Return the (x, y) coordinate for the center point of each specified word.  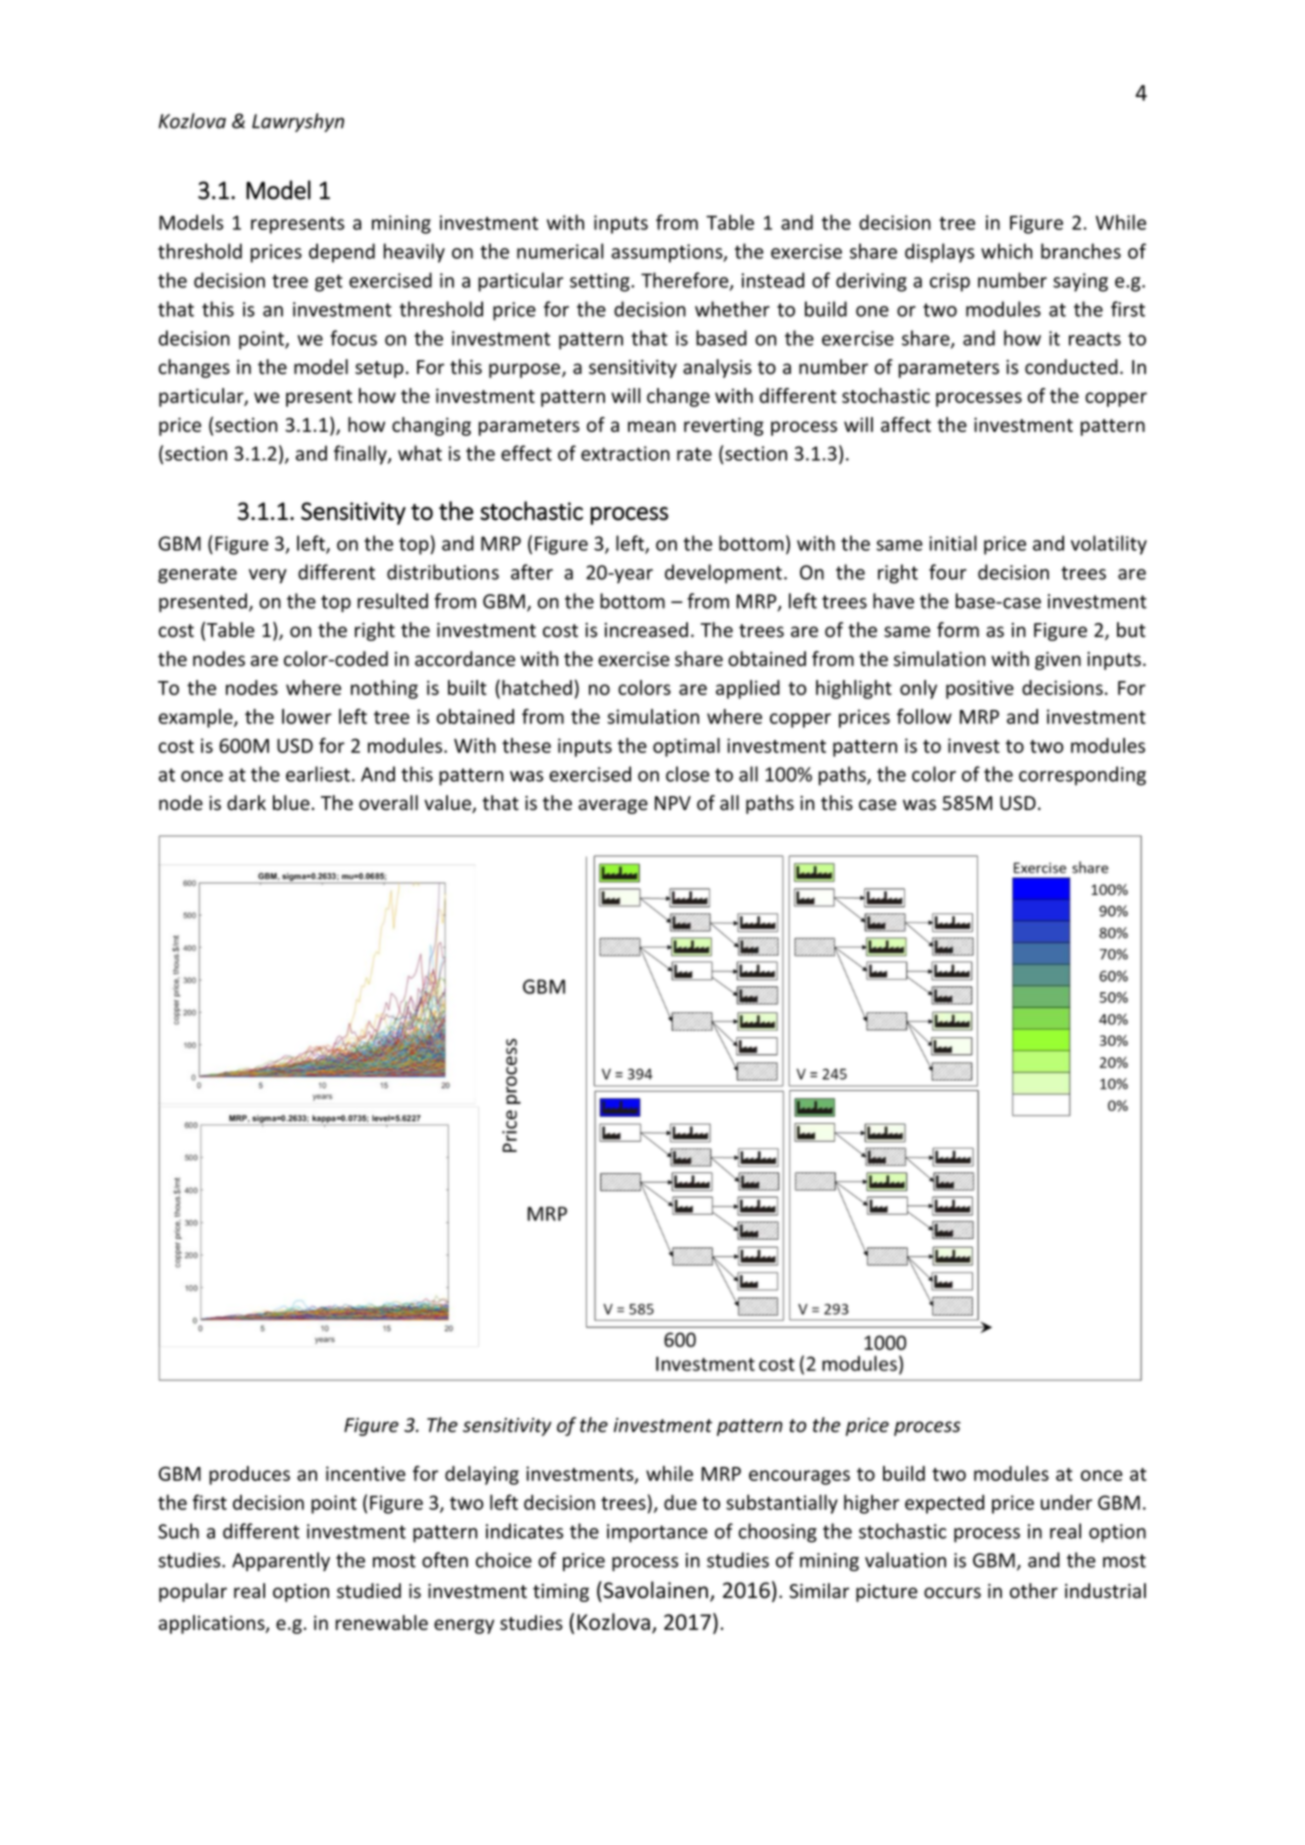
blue (291, 803)
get (329, 283)
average (613, 806)
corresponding (1082, 776)
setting (601, 282)
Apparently (281, 1561)
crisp (950, 282)
